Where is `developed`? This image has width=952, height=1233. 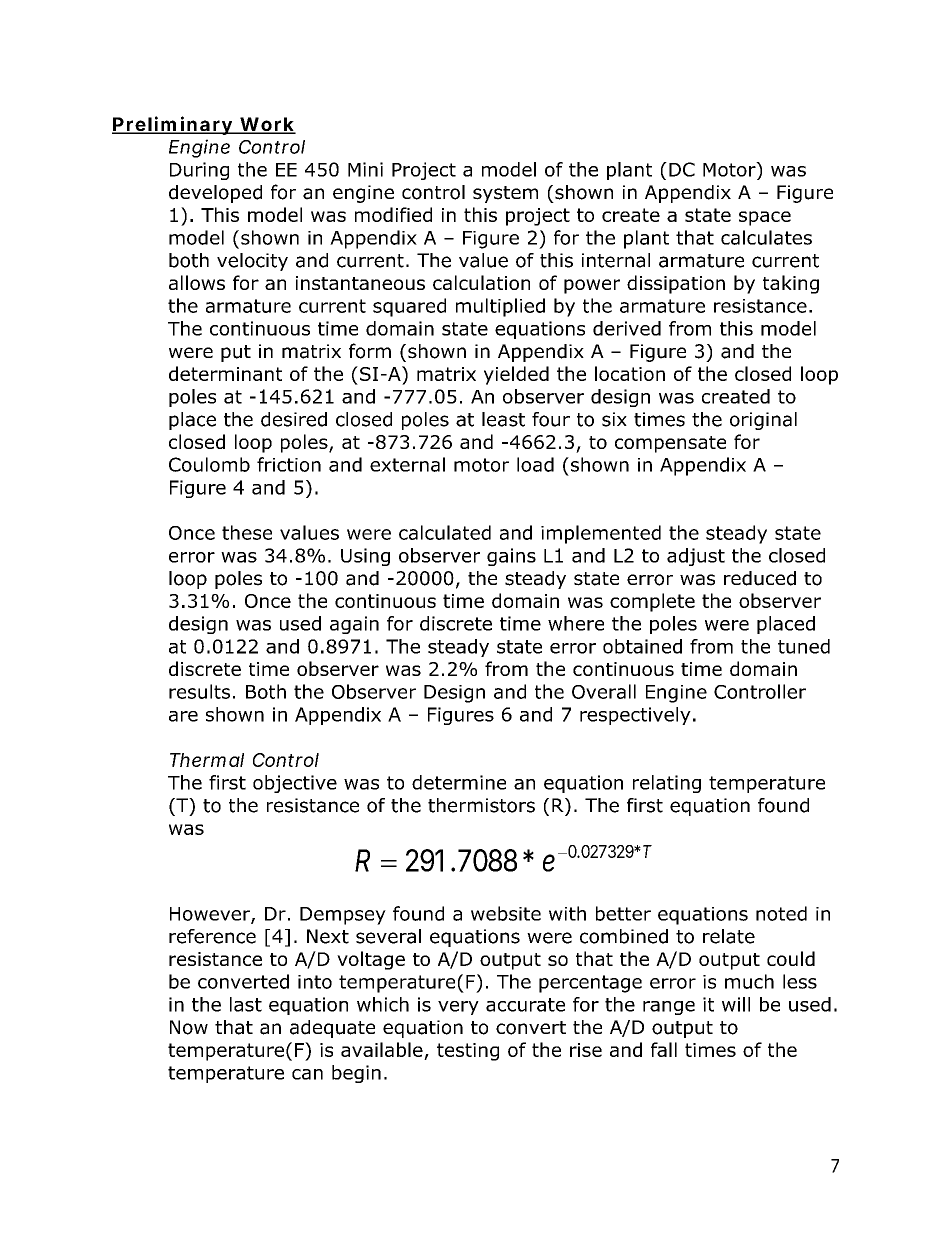 developed is located at coordinates (215, 194).
